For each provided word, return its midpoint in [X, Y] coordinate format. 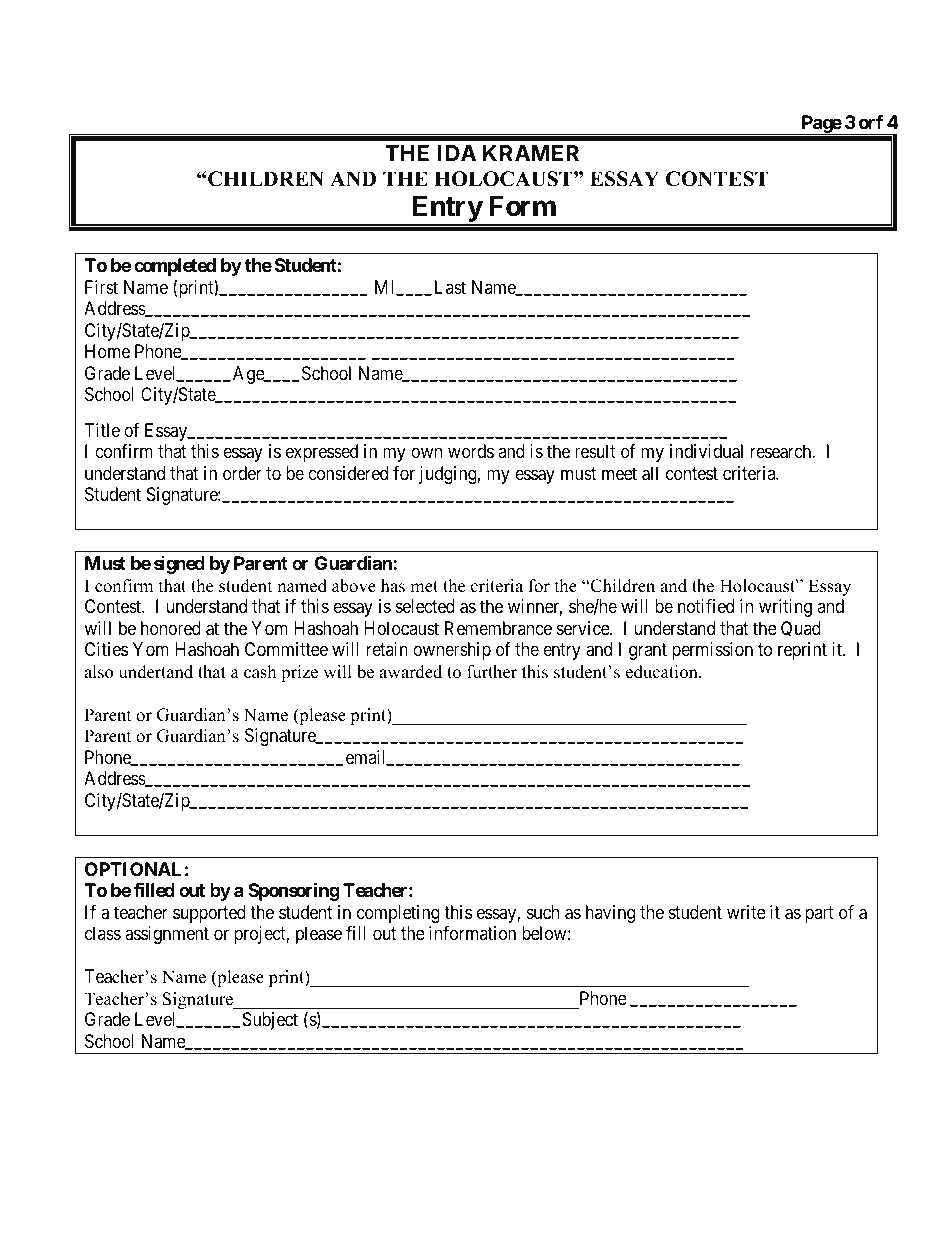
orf [871, 122]
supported [209, 914]
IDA [457, 153]
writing [785, 608]
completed [175, 267]
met [424, 587]
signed [179, 565]
